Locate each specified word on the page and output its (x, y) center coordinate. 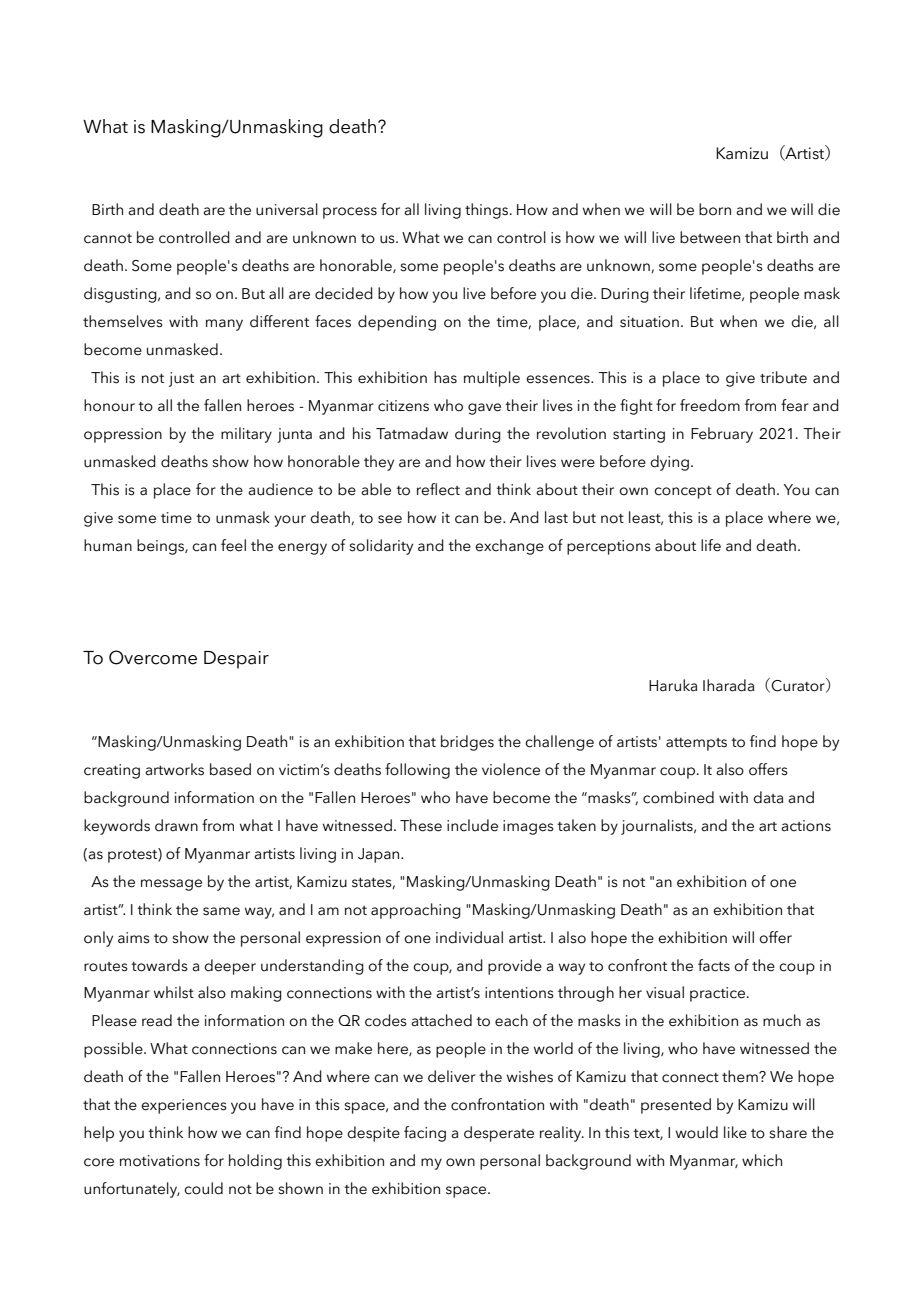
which (762, 1160)
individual (469, 937)
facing (425, 1134)
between (710, 237)
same (221, 911)
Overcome (153, 657)
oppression (123, 435)
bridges (467, 743)
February (722, 435)
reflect (438, 489)
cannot (108, 239)
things (488, 211)
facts (714, 965)
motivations (160, 1161)
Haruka (673, 685)
